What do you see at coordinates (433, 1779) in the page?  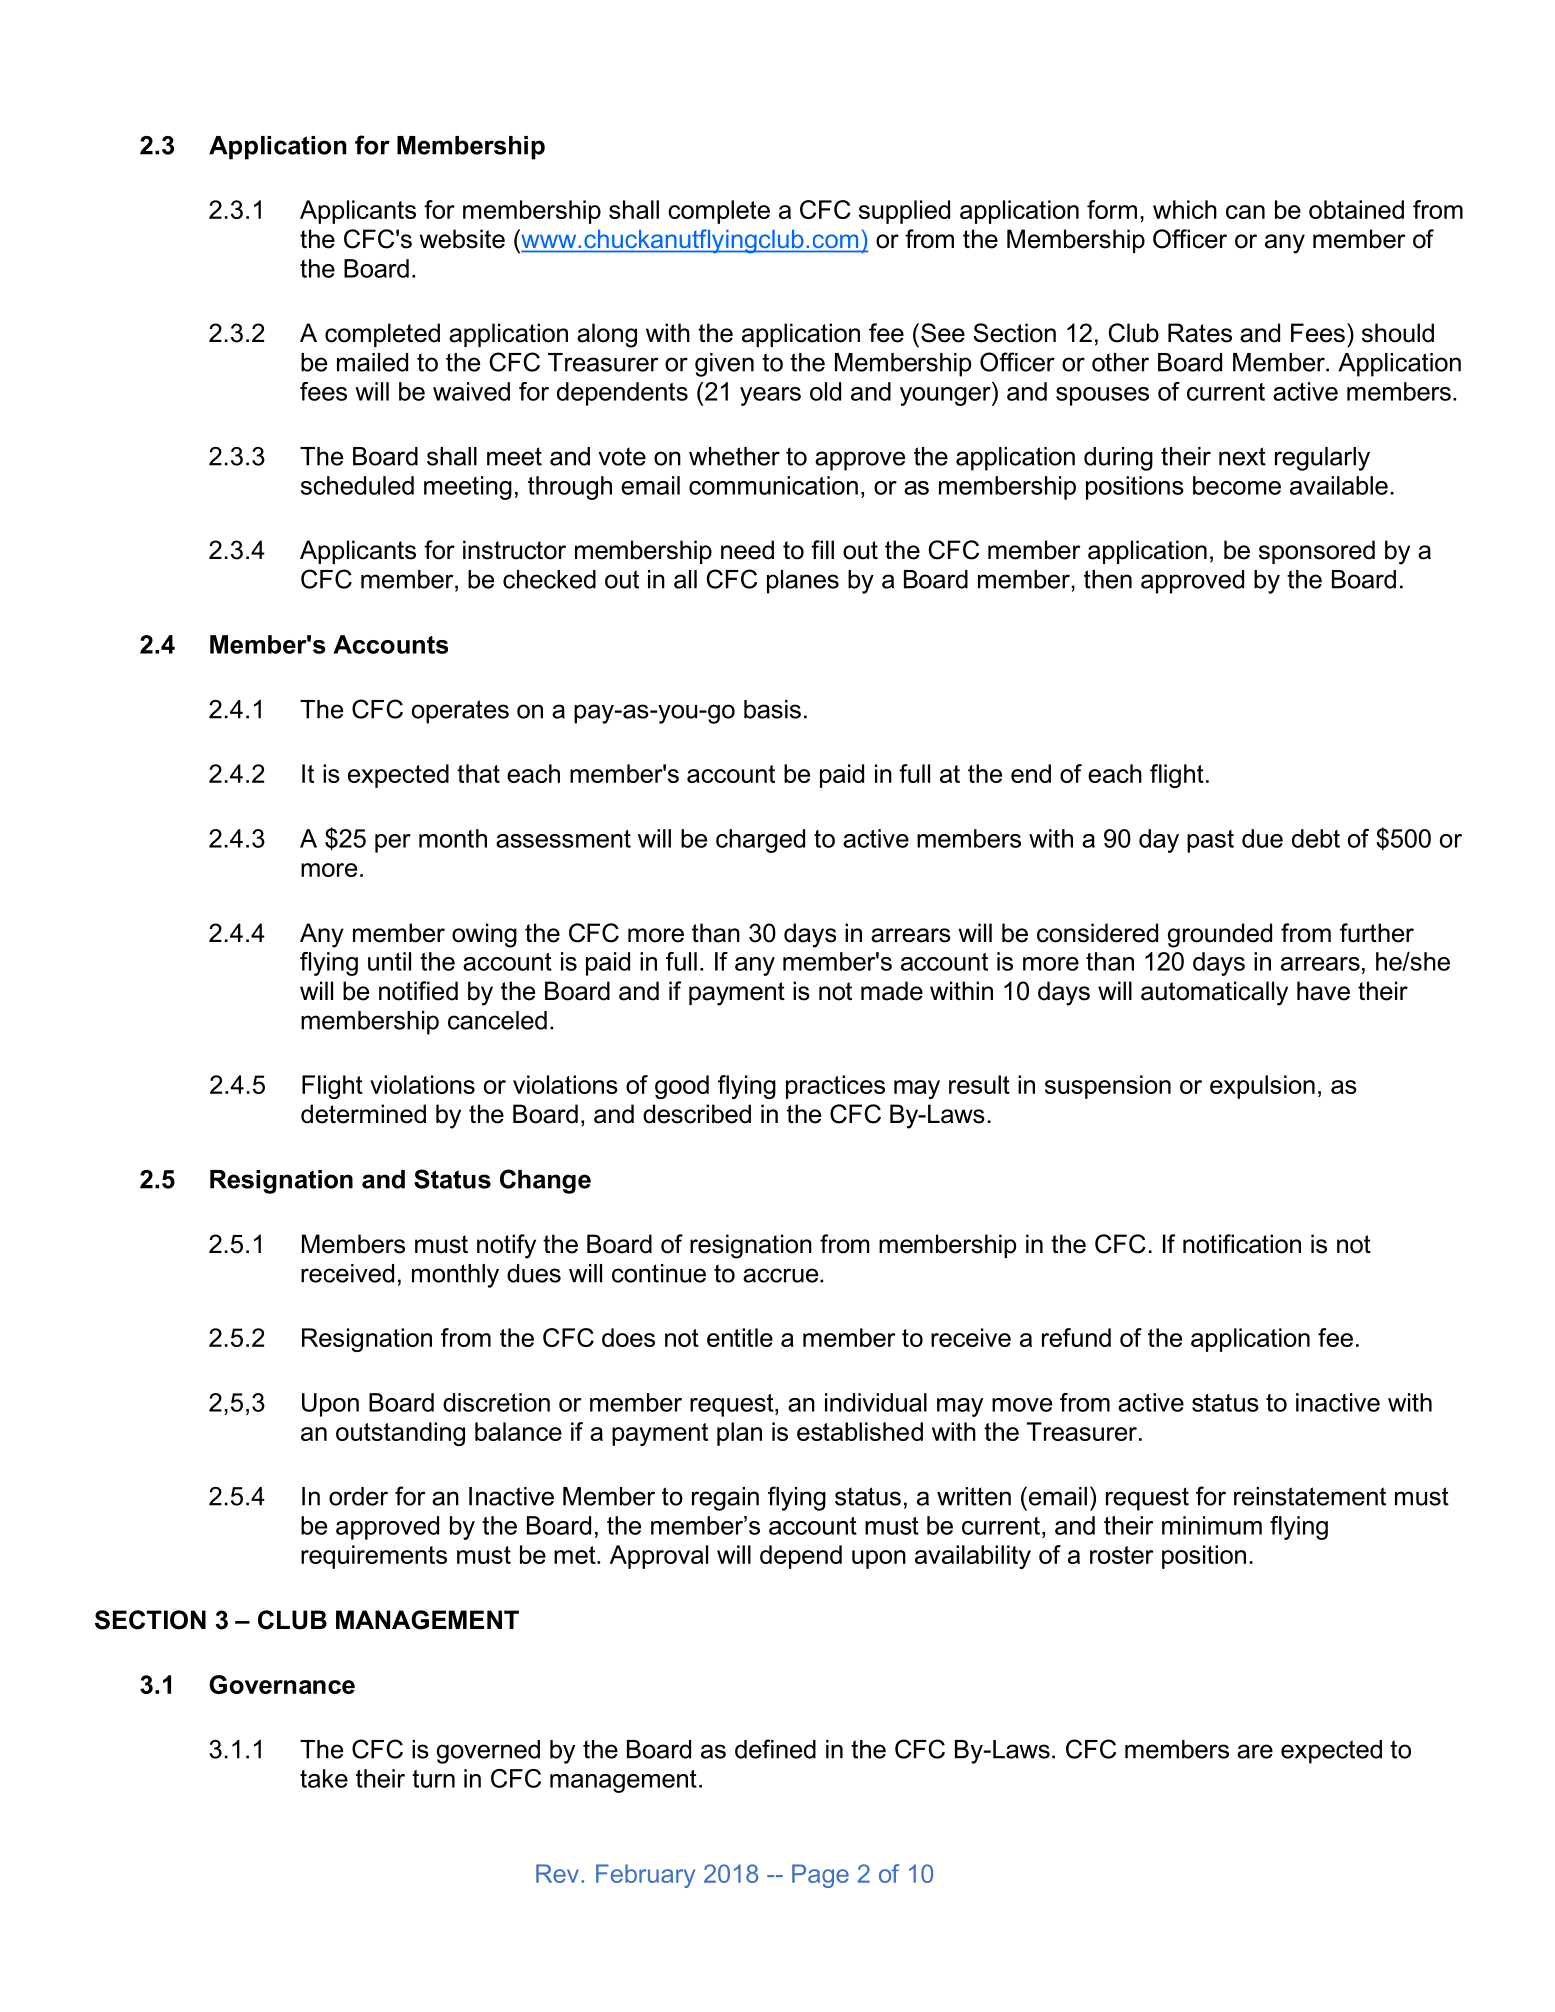 I see `turn` at bounding box center [433, 1779].
